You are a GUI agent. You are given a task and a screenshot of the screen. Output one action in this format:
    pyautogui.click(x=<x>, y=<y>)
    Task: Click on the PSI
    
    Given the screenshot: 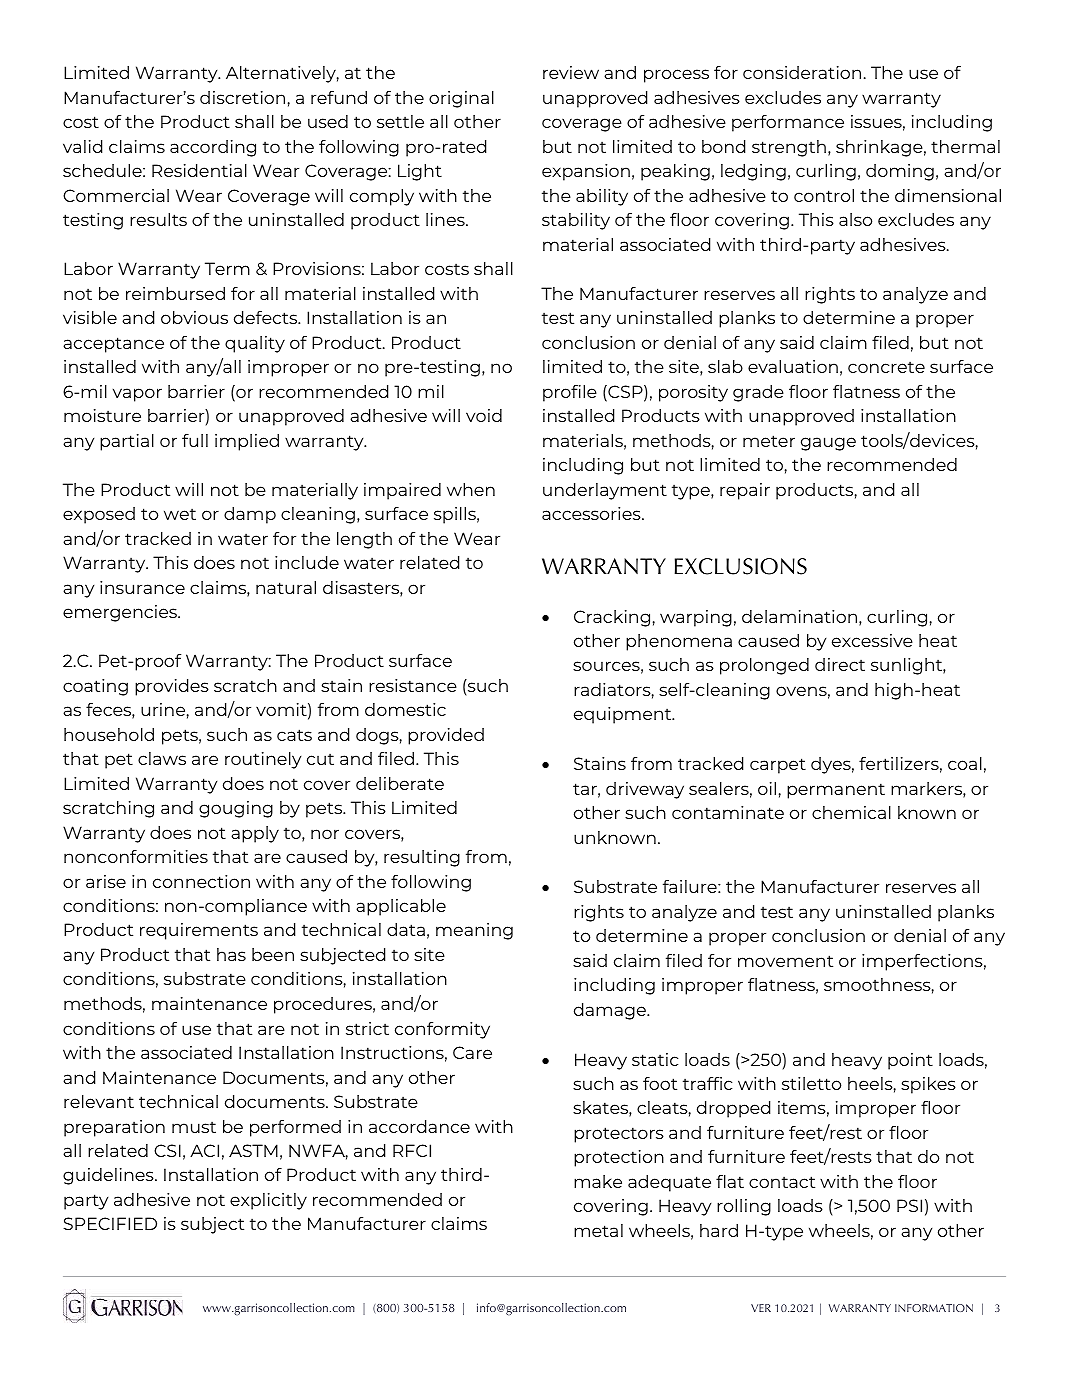 What is the action you would take?
    pyautogui.click(x=909, y=1205)
